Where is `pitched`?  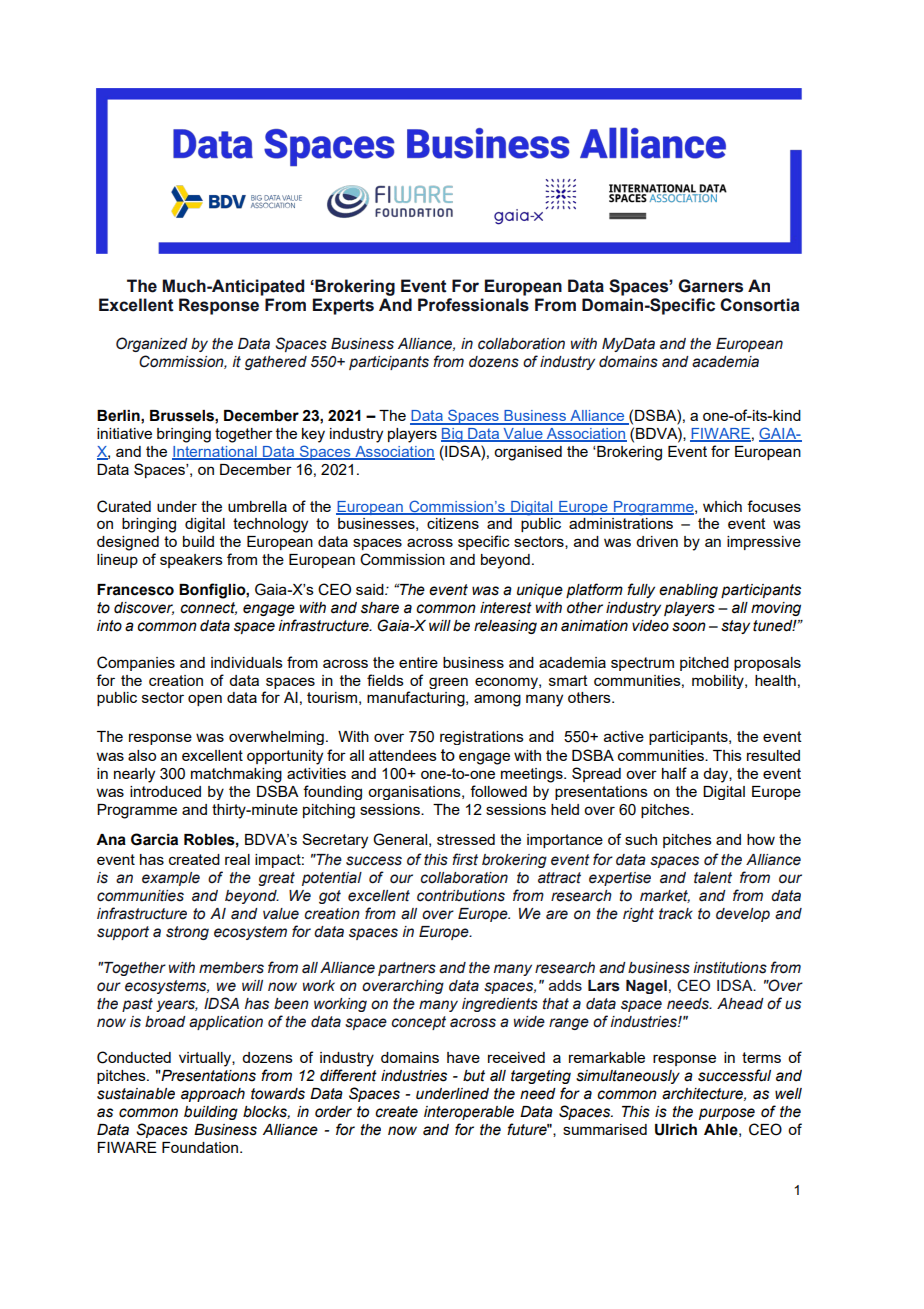
pitched is located at coordinates (704, 664).
